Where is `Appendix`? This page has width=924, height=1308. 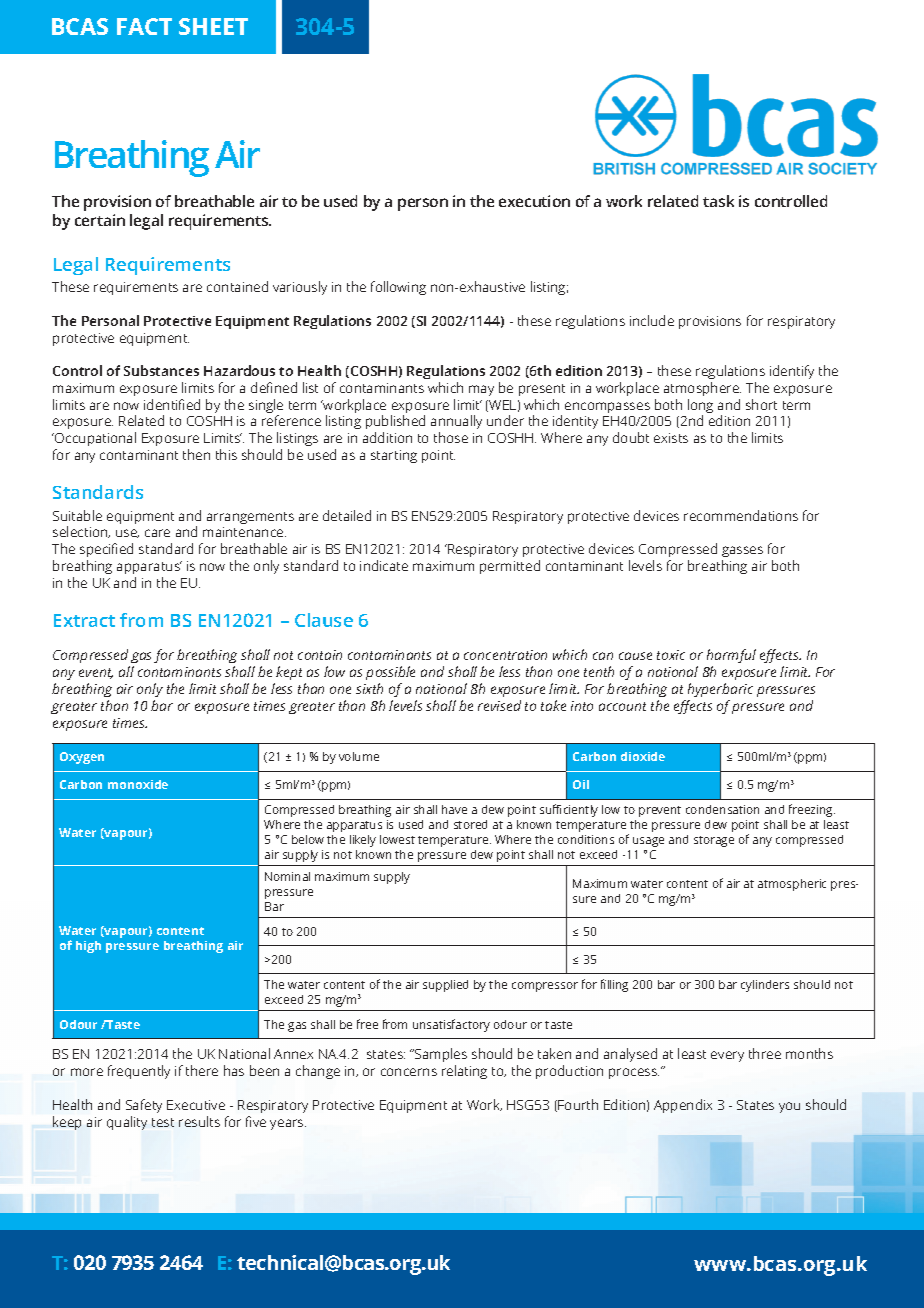 Appendix is located at coordinates (683, 1106).
